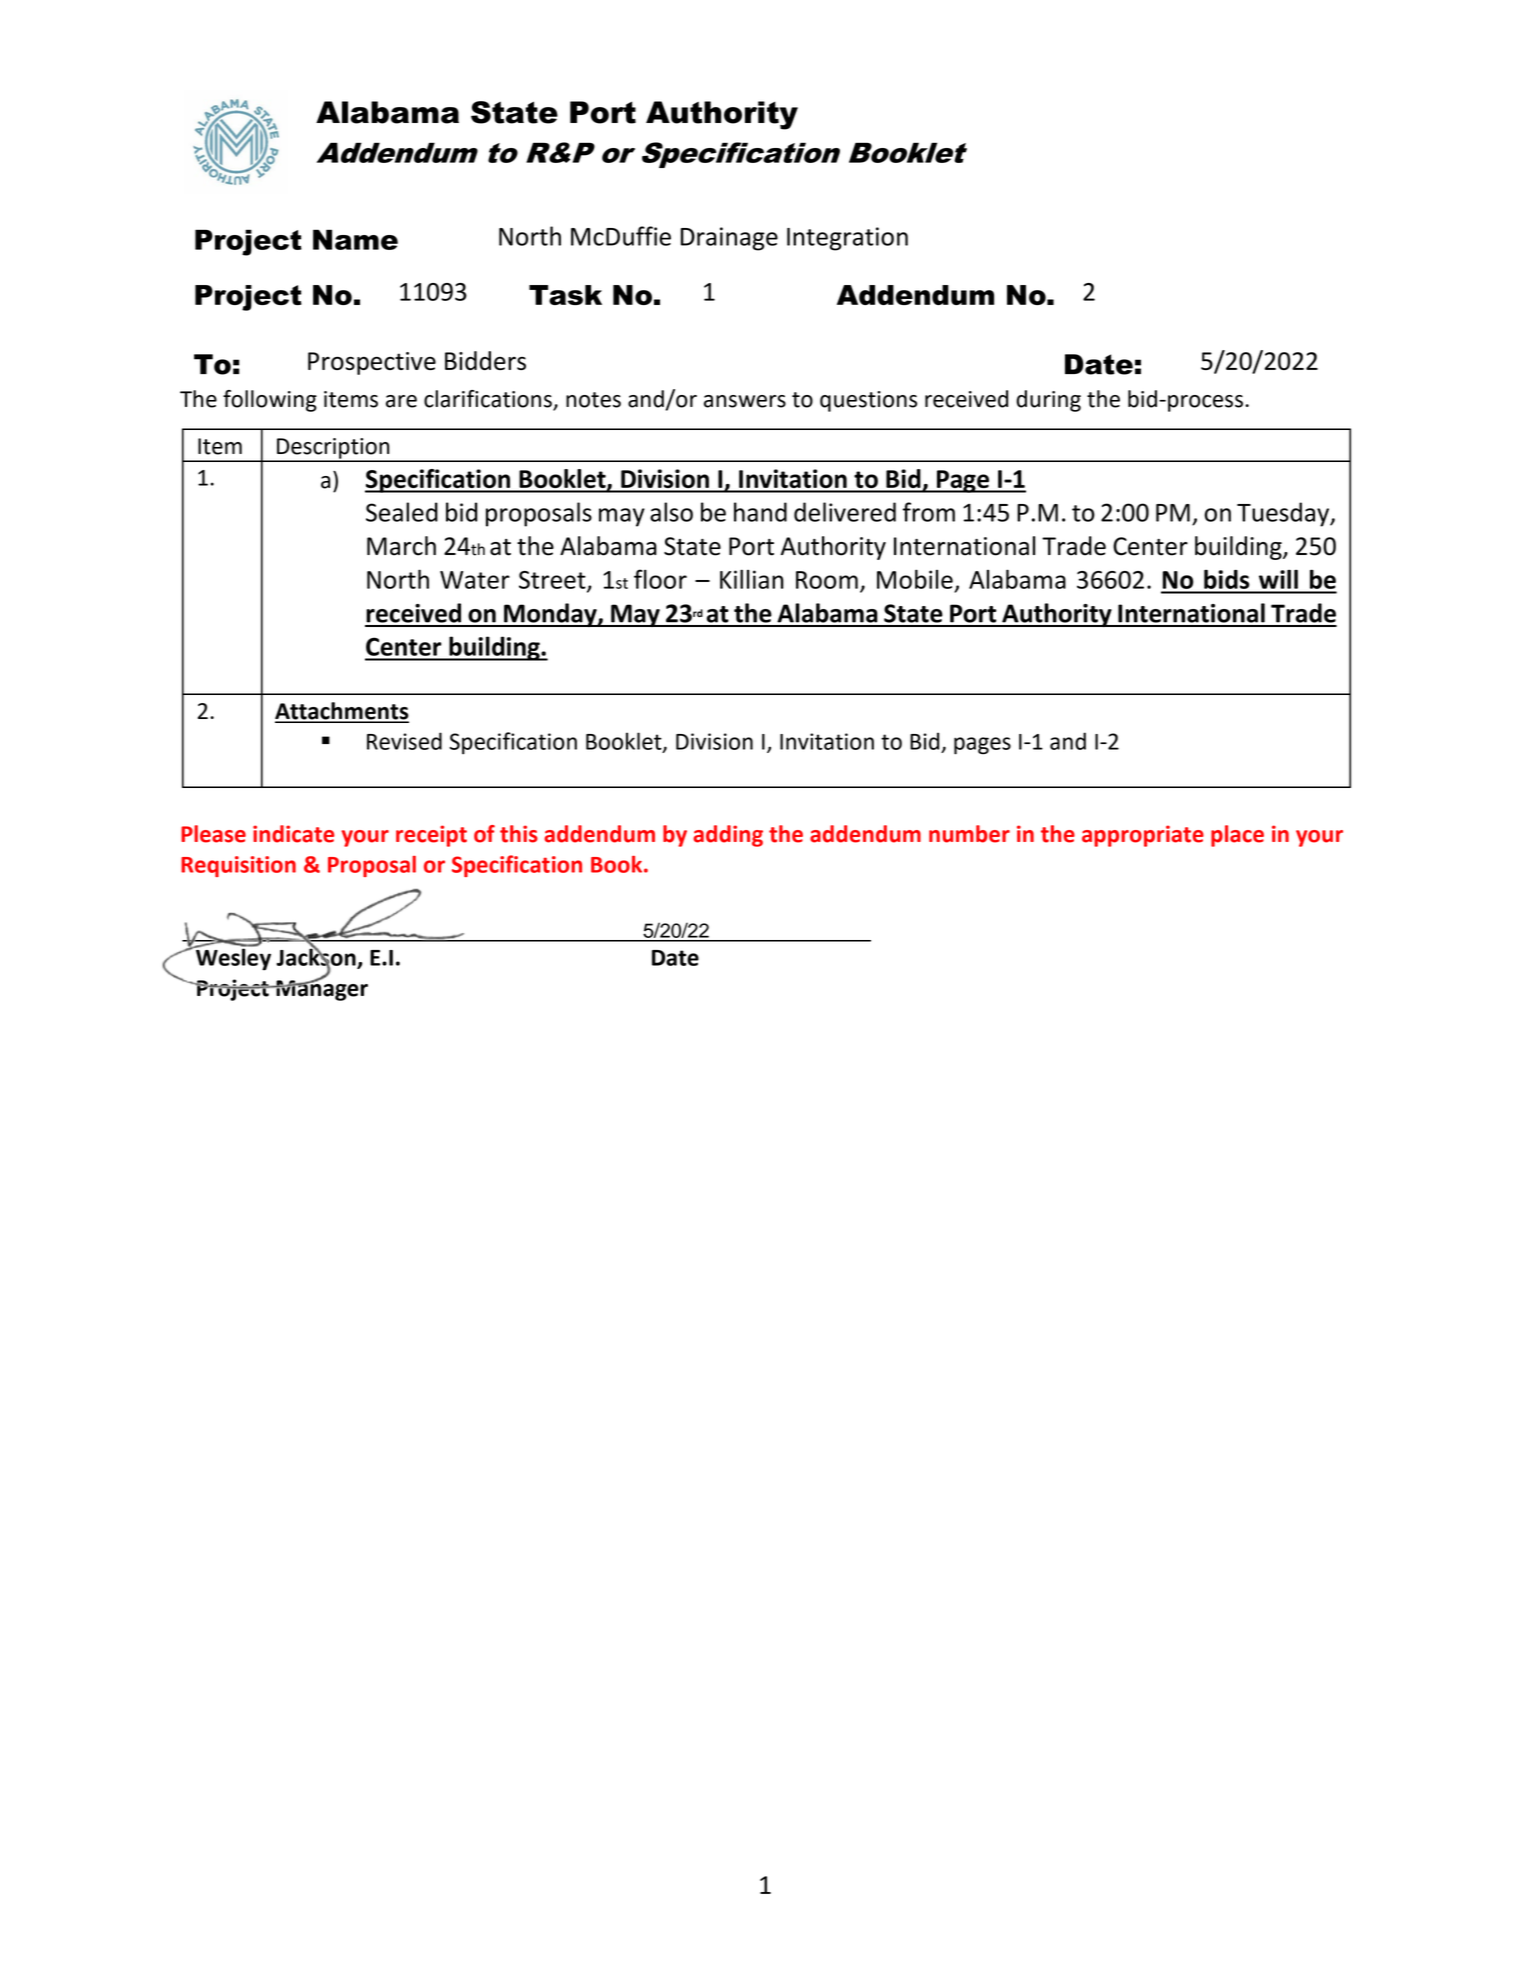  What do you see at coordinates (752, 579) in the screenshot?
I see `Killian` at bounding box center [752, 579].
